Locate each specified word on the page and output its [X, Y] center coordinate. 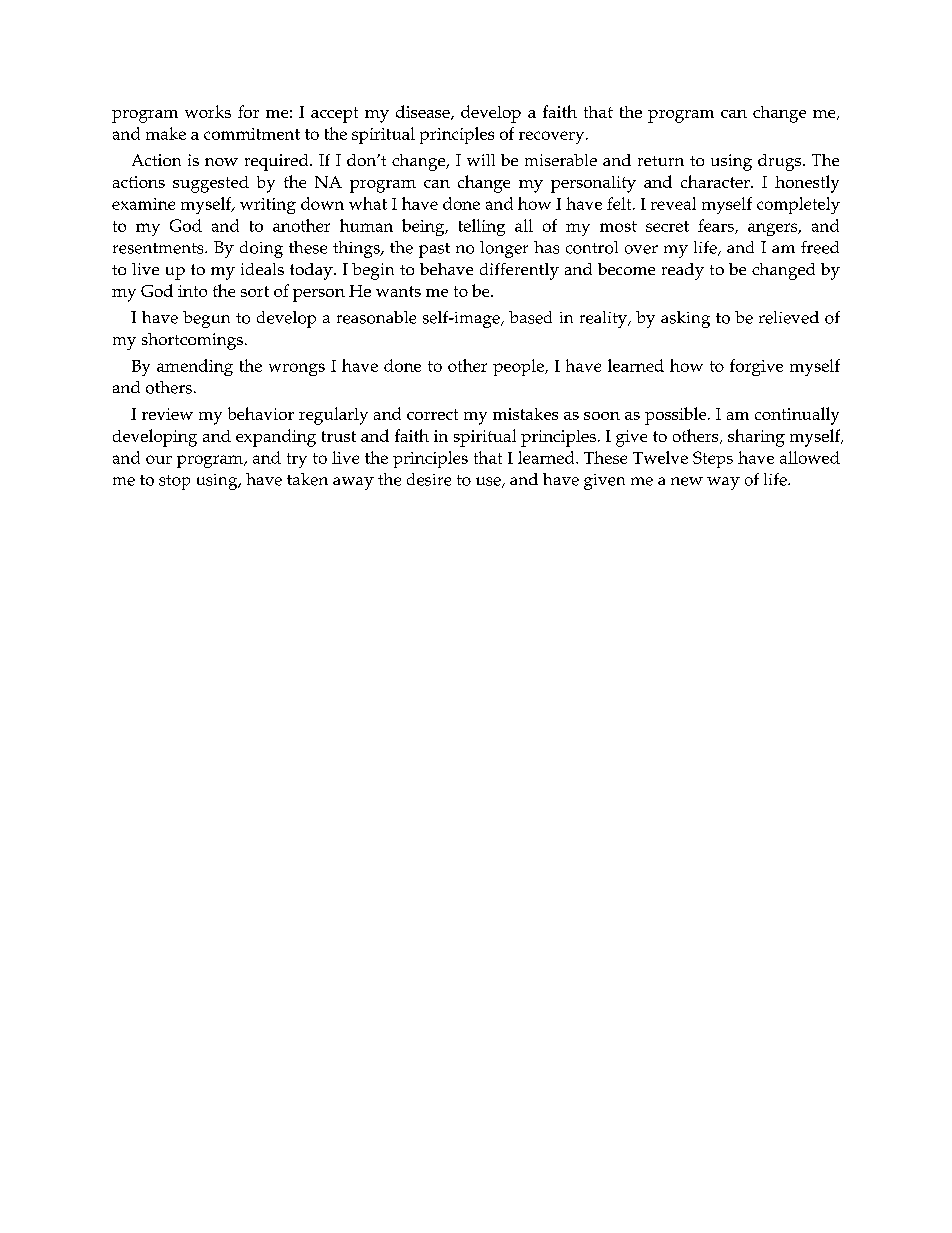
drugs [781, 162]
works [208, 111]
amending [195, 367]
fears [717, 226]
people [519, 367]
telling [482, 227]
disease [424, 112]
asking [685, 319]
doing [261, 249]
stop [174, 482]
